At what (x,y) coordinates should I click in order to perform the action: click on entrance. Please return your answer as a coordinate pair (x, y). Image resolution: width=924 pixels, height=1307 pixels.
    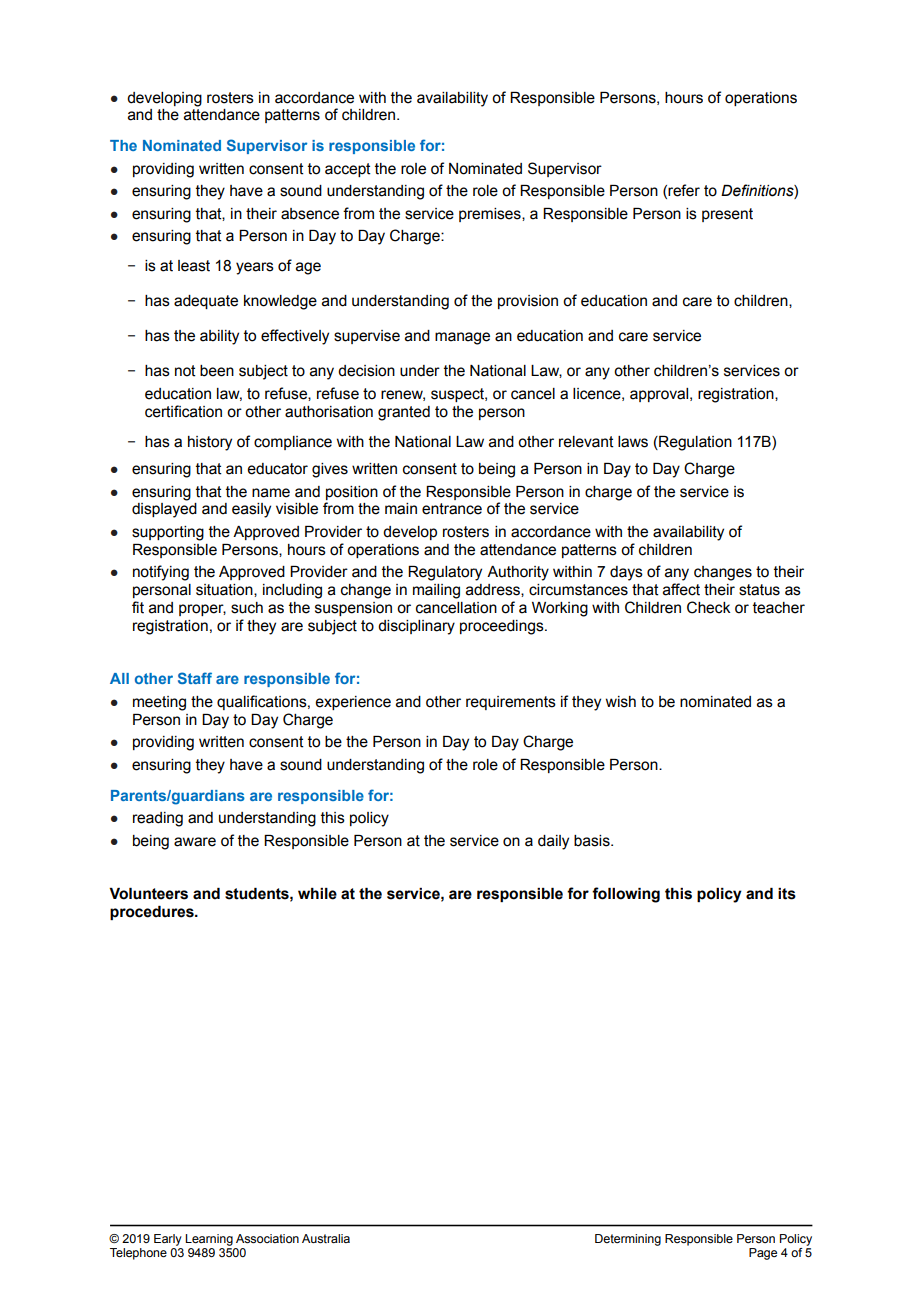
    Looking at the image, I should click on (452, 509).
